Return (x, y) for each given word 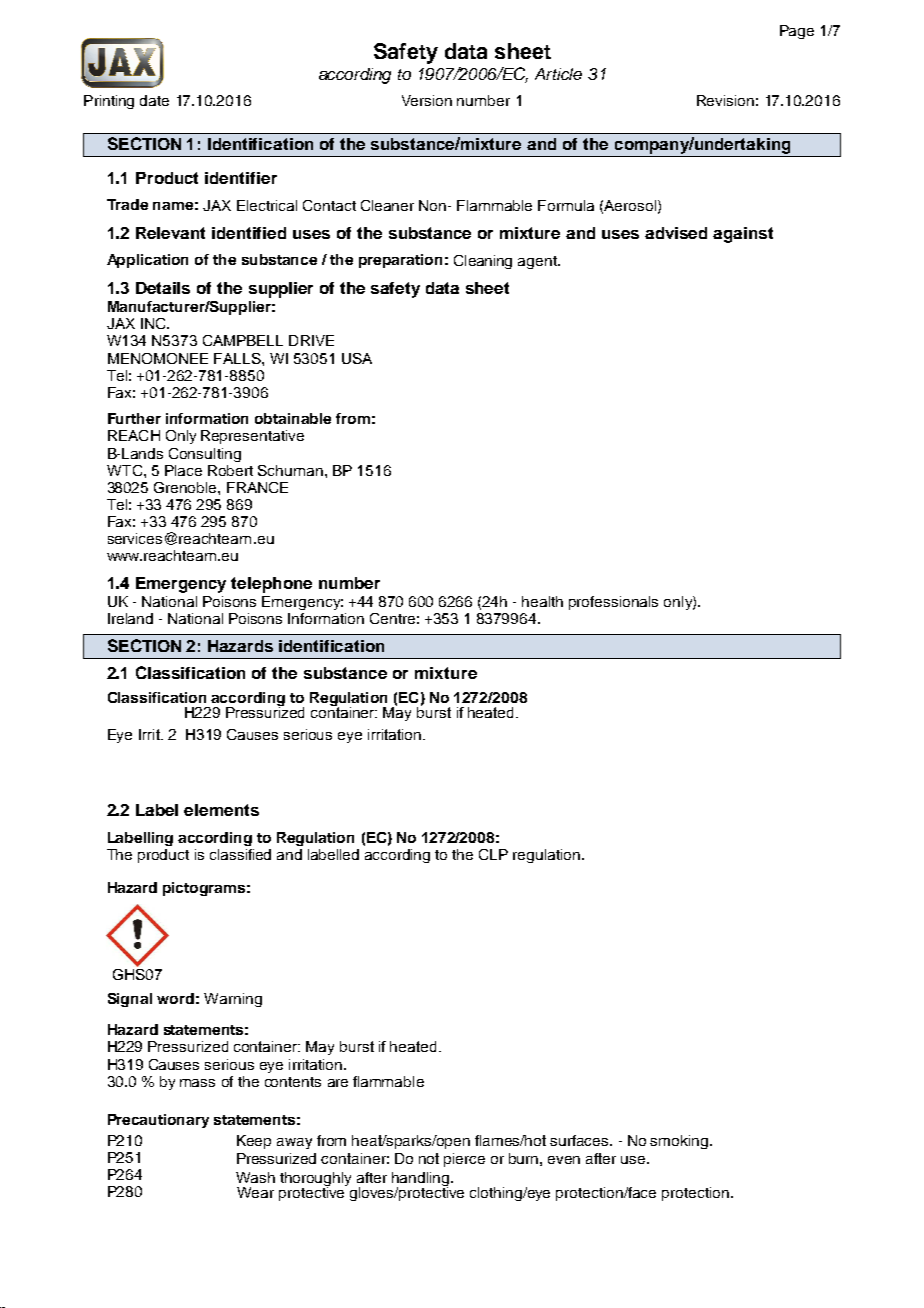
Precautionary (158, 1121)
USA (357, 358)
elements (221, 810)
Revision (725, 100)
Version (427, 100)
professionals (613, 603)
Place (183, 470)
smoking (680, 1142)
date (154, 100)
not (429, 1158)
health (542, 601)
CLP (493, 854)
